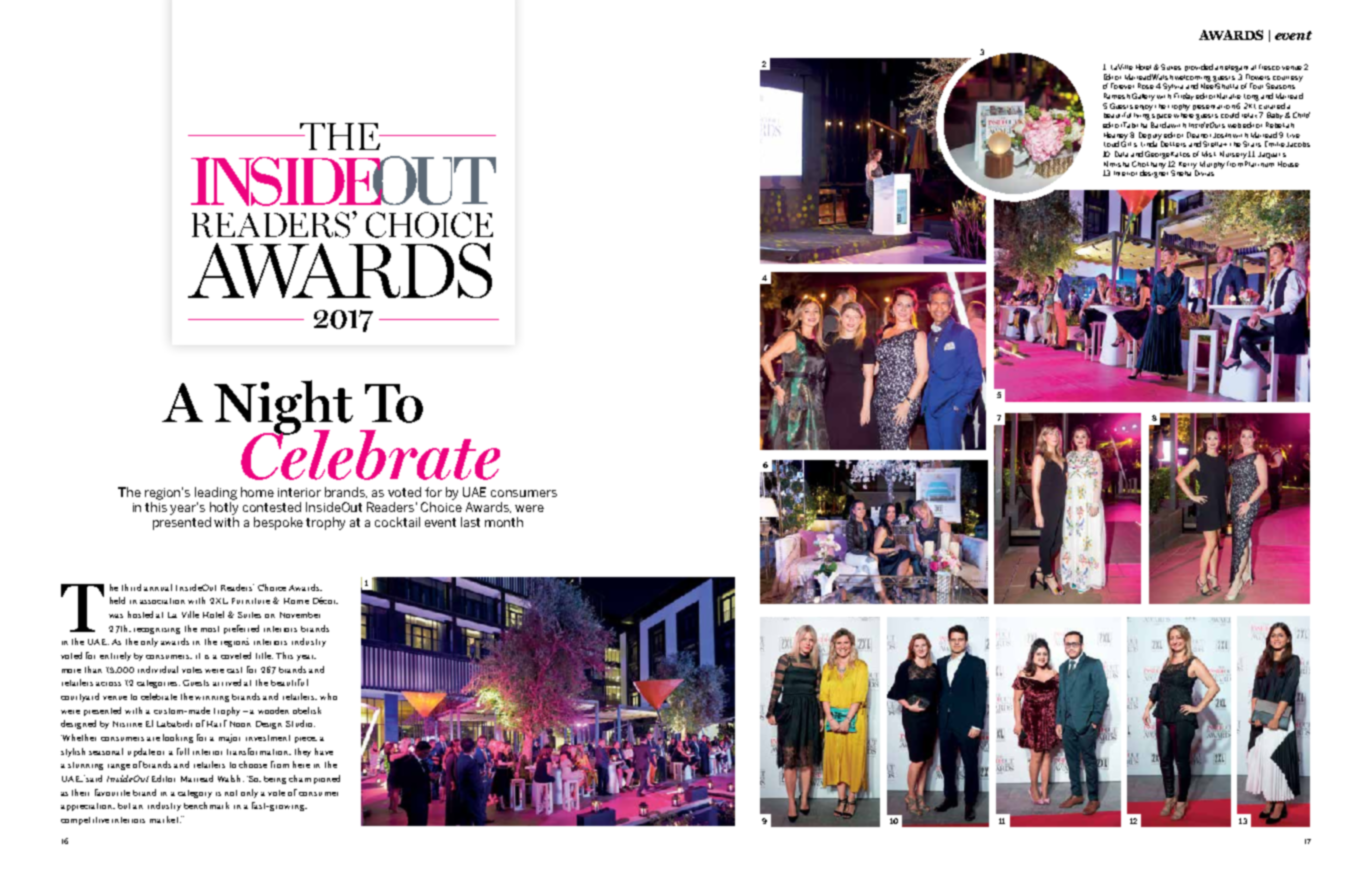 The image size is (1372, 869). What do you see at coordinates (328, 696) in the page?
I see `who` at bounding box center [328, 696].
